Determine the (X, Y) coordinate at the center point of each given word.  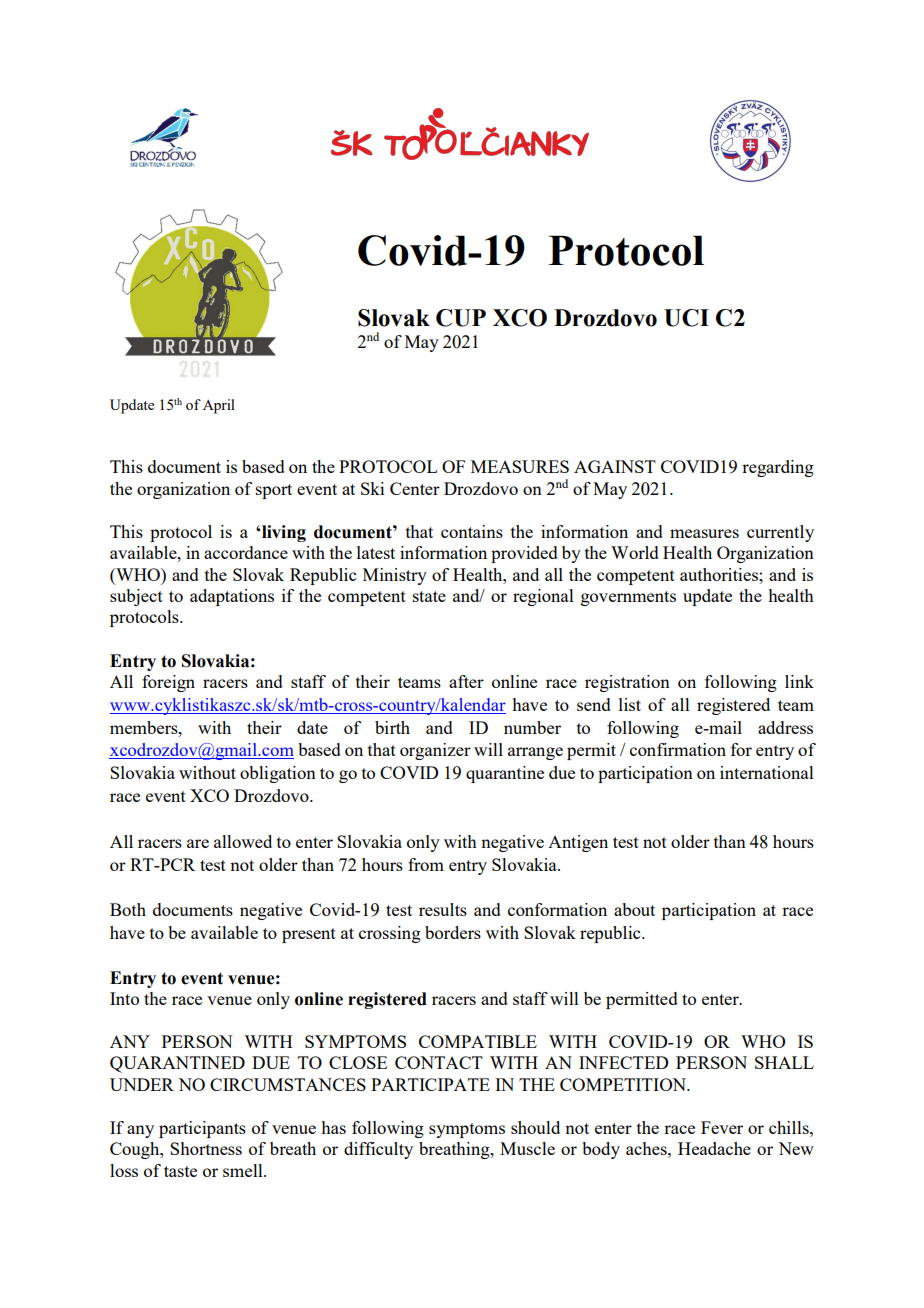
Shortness (206, 1148)
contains (472, 531)
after (466, 681)
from (426, 864)
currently (780, 533)
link (799, 681)
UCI (686, 318)
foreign (168, 683)
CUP (461, 318)
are (198, 843)
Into (124, 998)
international (767, 772)
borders (453, 932)
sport (274, 491)
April (219, 406)
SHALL (784, 1062)
